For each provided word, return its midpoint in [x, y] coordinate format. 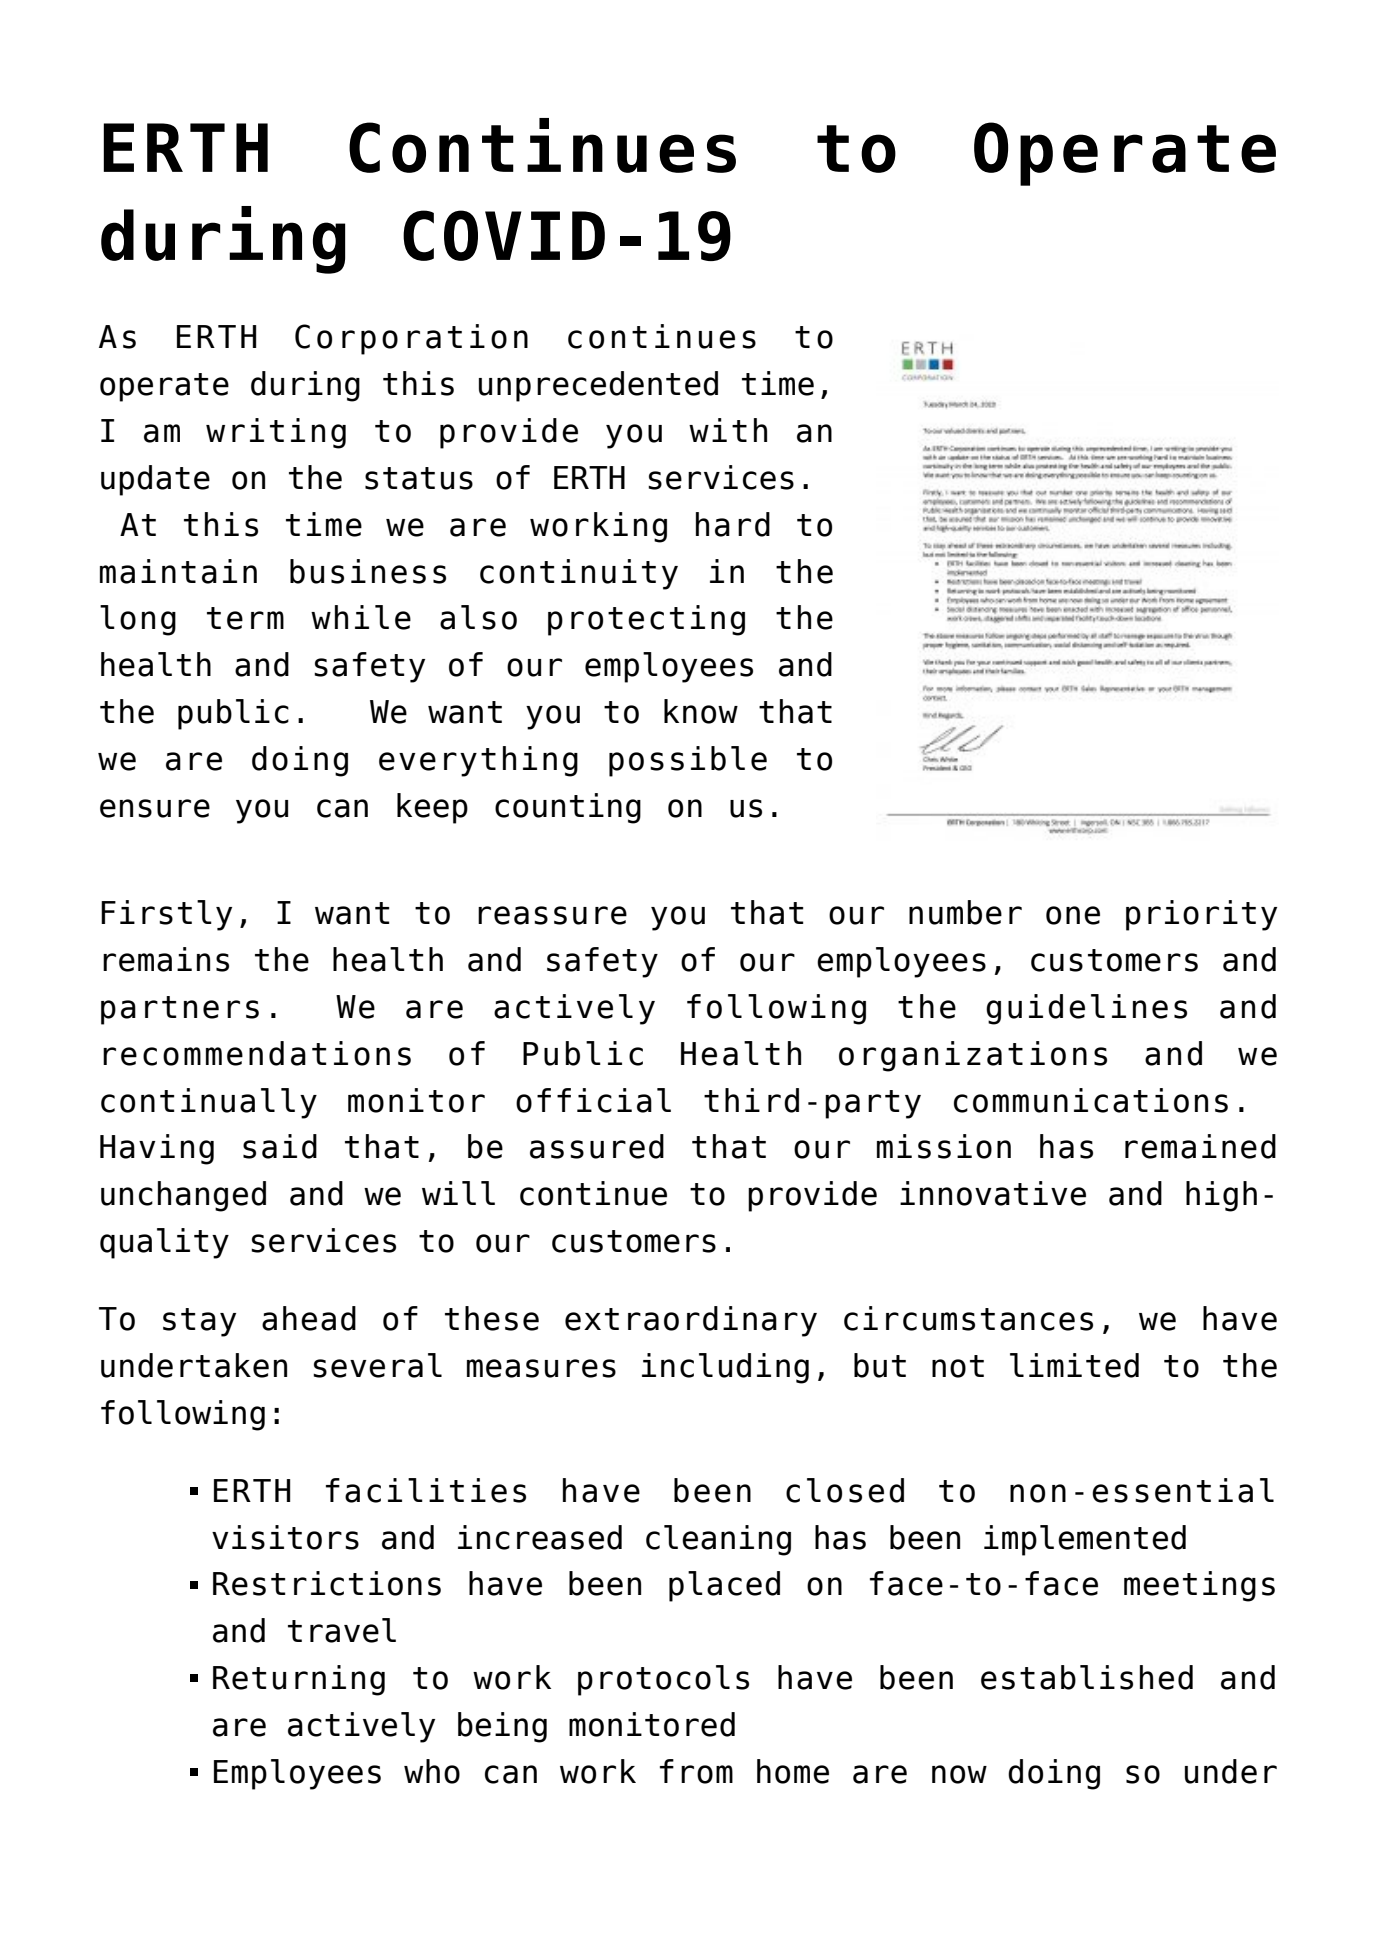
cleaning [718, 1540]
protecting [646, 620]
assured [597, 1146]
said [280, 1146]
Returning [299, 1680]
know [701, 711]
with [728, 430]
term [245, 618]
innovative [993, 1193]
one [1073, 915]
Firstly [166, 915]
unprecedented [598, 386]
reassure [552, 915]
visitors [285, 1537]
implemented [1085, 1540]
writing [276, 433]
